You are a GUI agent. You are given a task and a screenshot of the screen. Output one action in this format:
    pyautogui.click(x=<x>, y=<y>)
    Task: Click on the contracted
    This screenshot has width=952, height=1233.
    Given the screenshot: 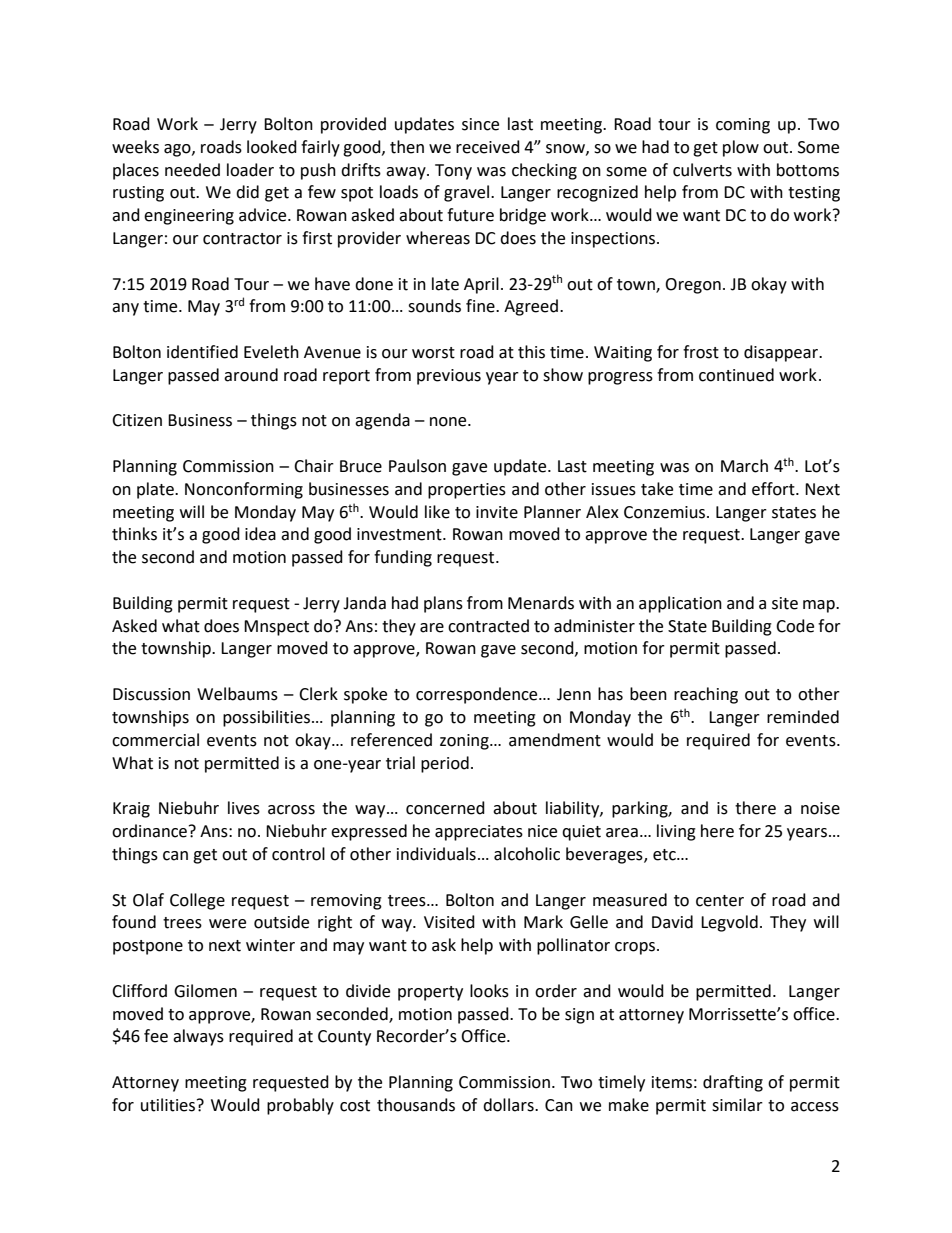 What is the action you would take?
    pyautogui.click(x=488, y=626)
